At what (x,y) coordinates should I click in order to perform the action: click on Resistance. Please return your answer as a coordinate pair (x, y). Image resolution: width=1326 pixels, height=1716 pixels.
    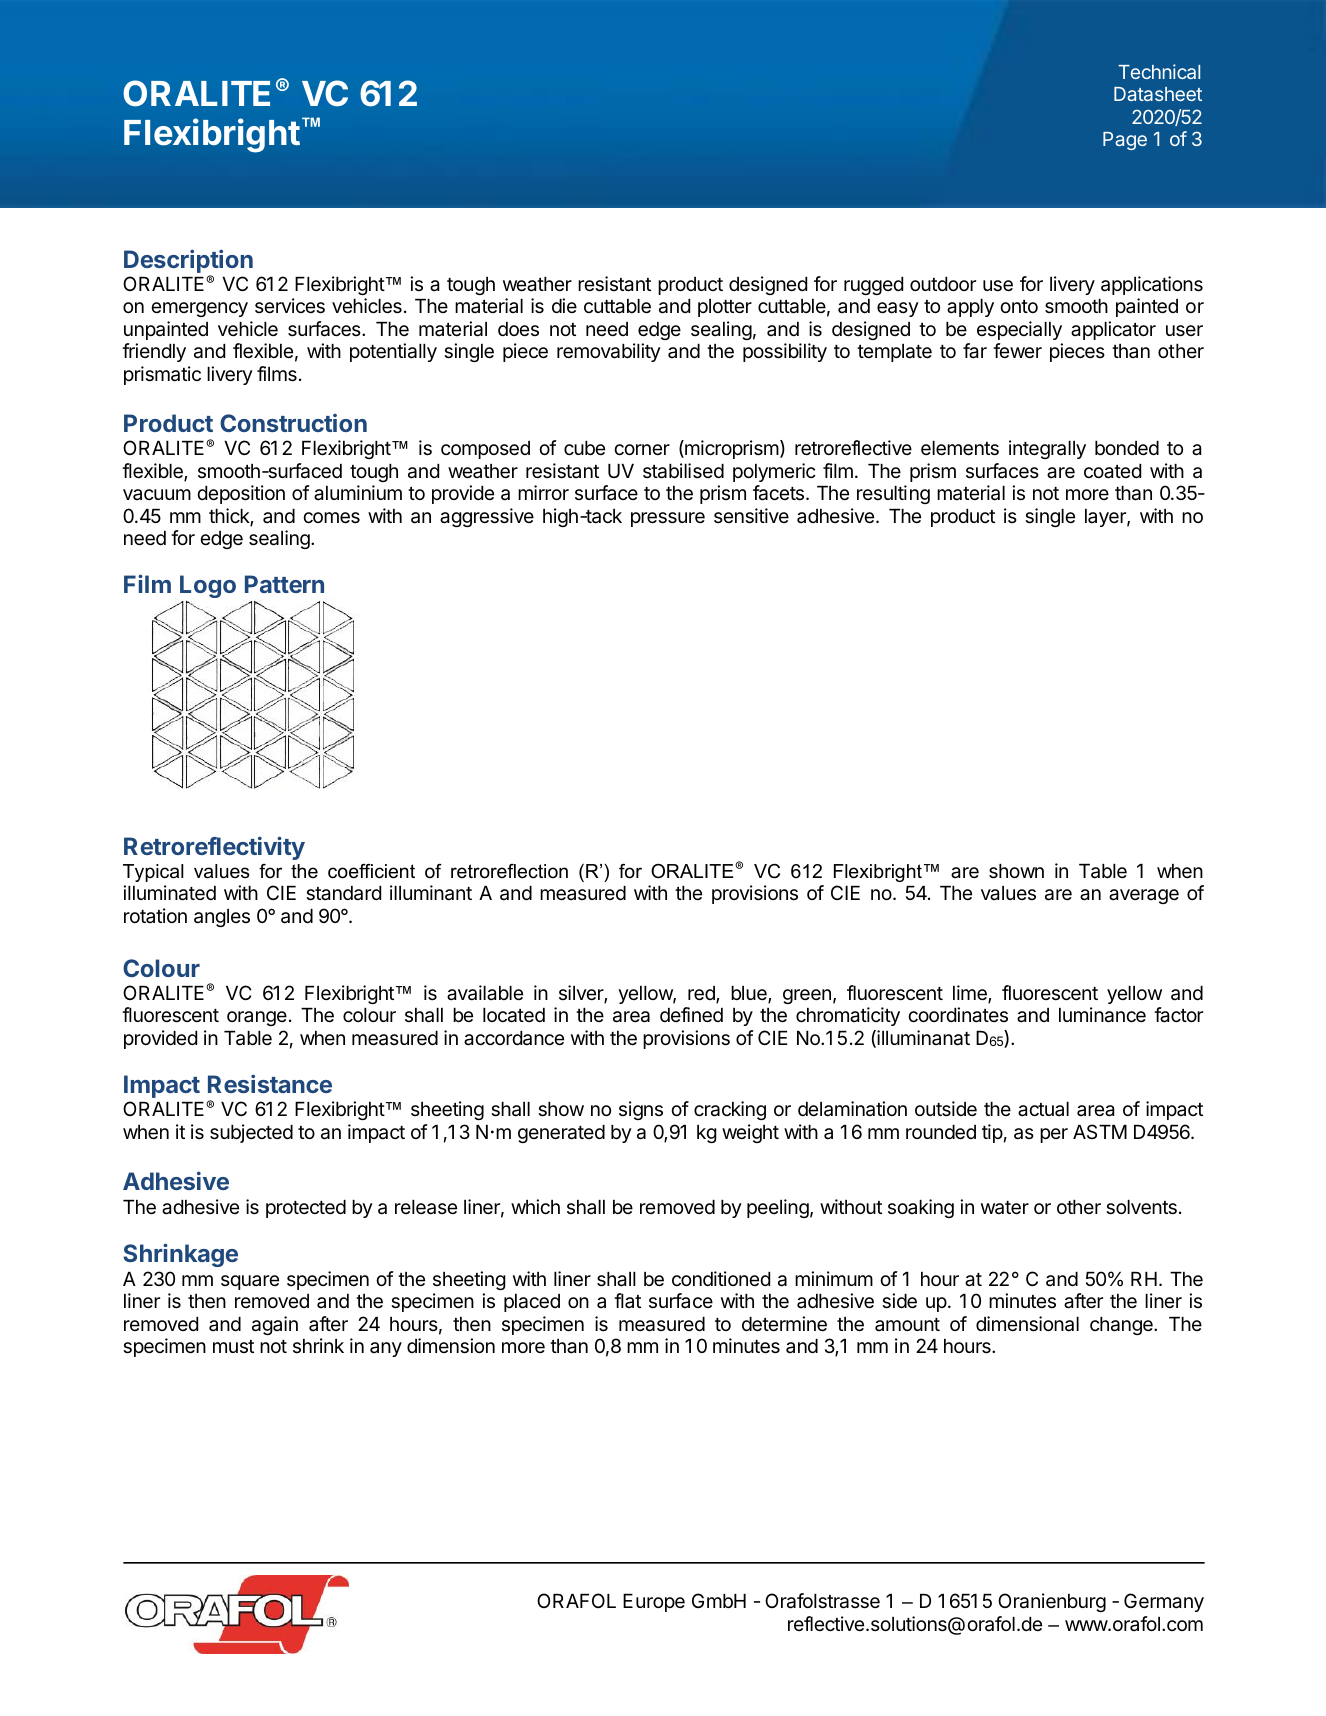
    Looking at the image, I should click on (270, 1083).
